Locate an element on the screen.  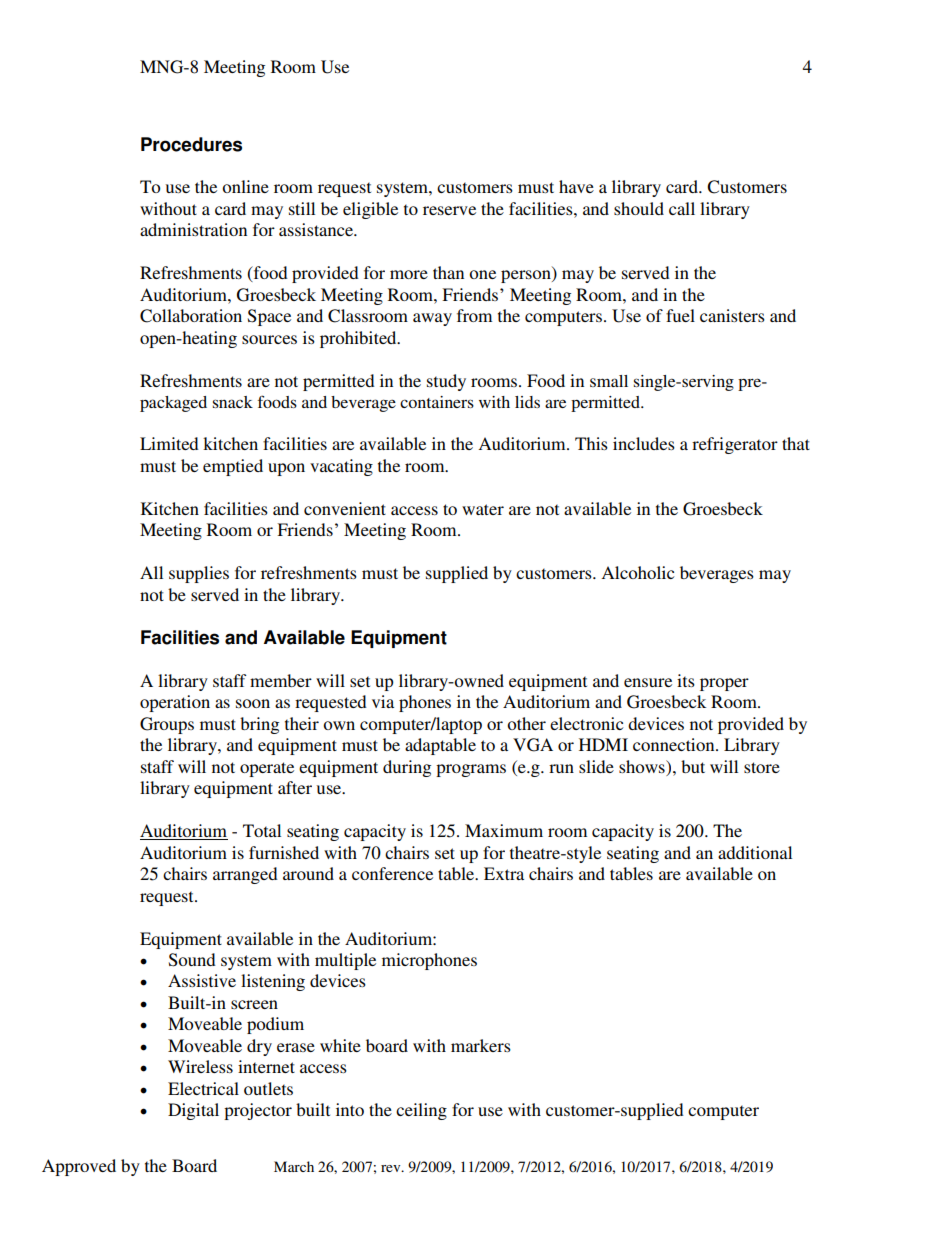
ceiling is located at coordinates (421, 1111).
